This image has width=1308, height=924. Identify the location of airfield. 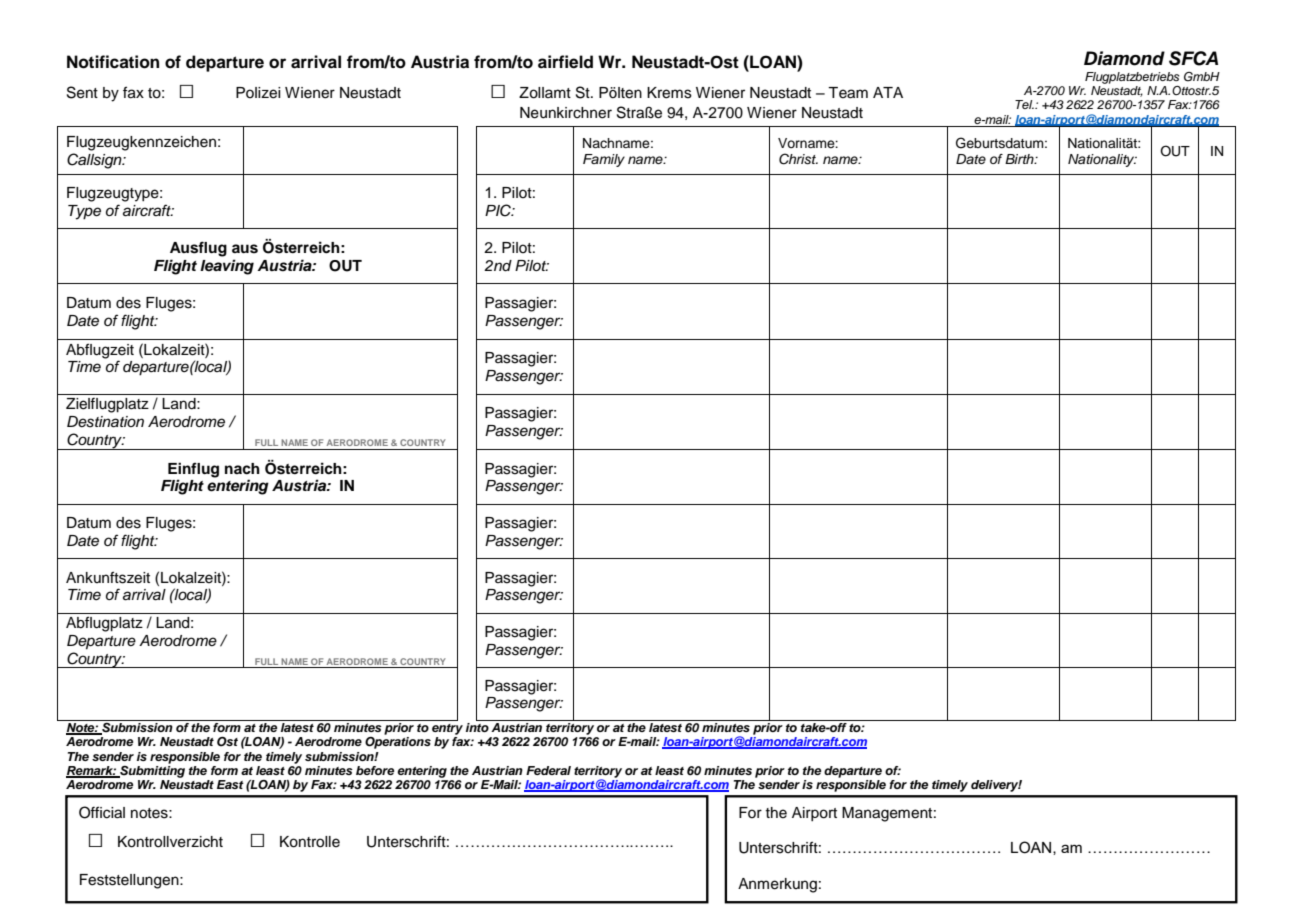
(565, 62).
